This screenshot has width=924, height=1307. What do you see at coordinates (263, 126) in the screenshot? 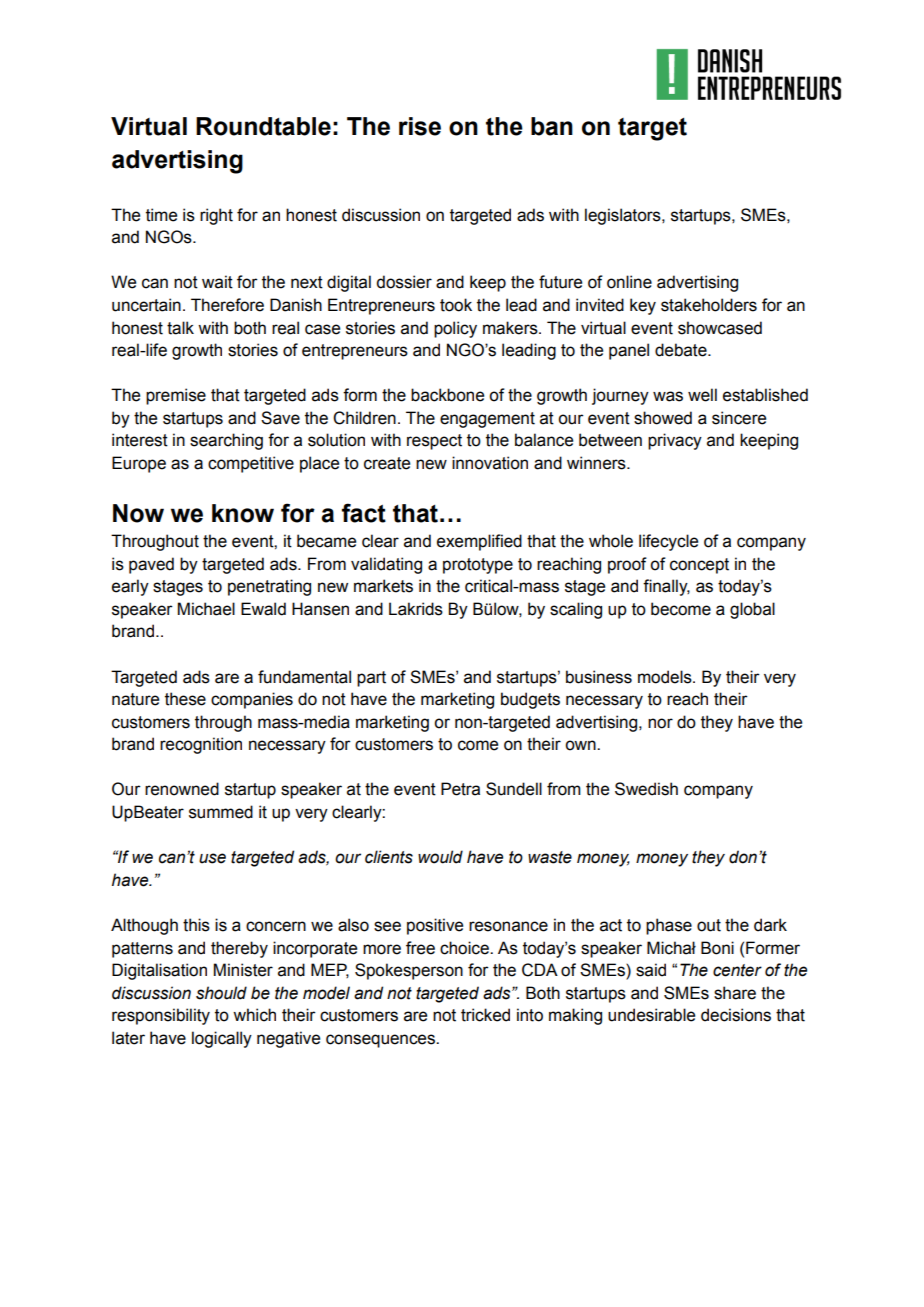
I see `Roundtable` at bounding box center [263, 126].
